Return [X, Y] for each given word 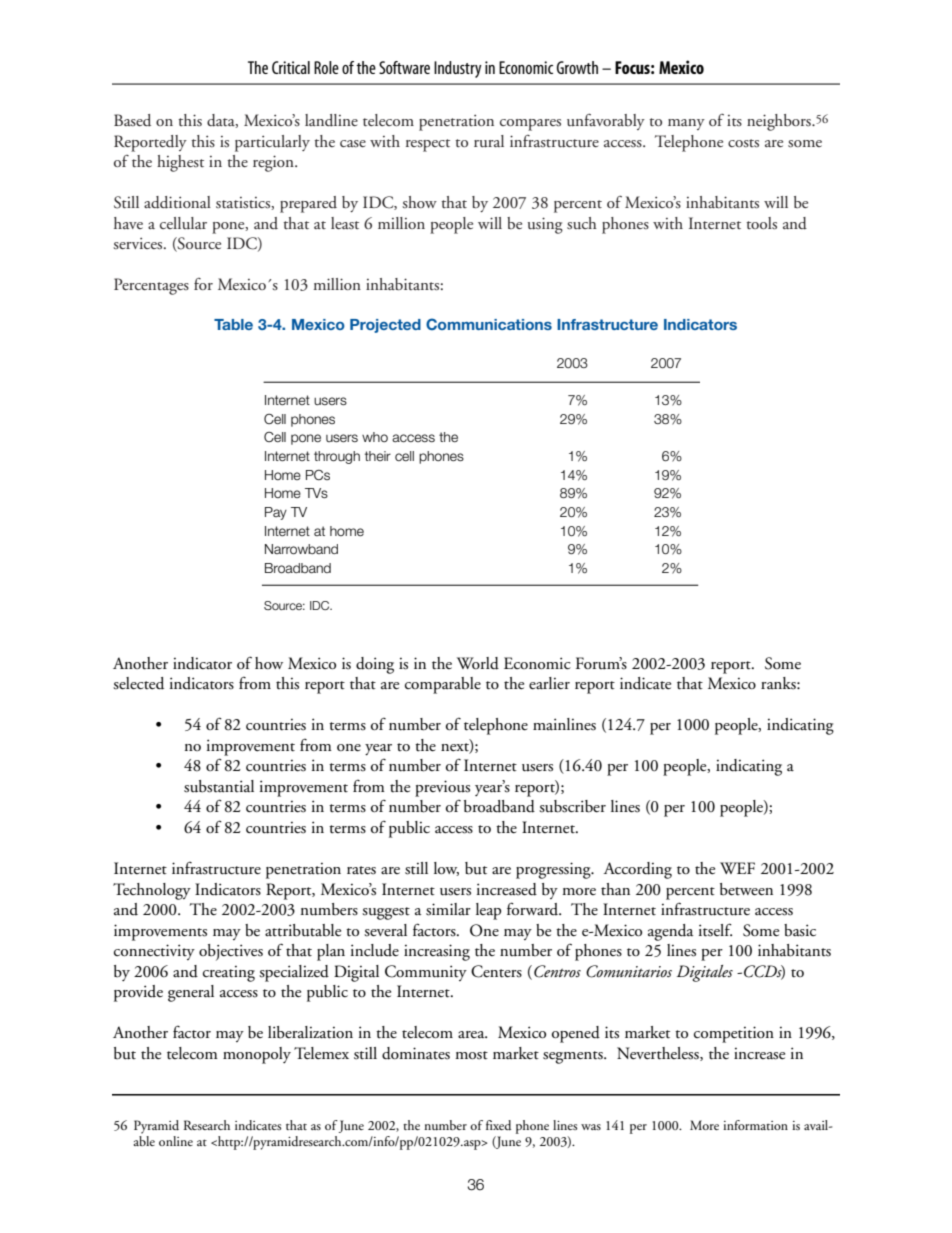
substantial [219, 786]
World [478, 663]
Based [132, 120]
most [471, 1055]
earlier [549, 683]
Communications [489, 324]
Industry [458, 69]
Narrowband [301, 549]
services [139, 243]
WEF [737, 868]
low [446, 869]
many [686, 124]
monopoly [257, 1055]
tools [761, 223]
